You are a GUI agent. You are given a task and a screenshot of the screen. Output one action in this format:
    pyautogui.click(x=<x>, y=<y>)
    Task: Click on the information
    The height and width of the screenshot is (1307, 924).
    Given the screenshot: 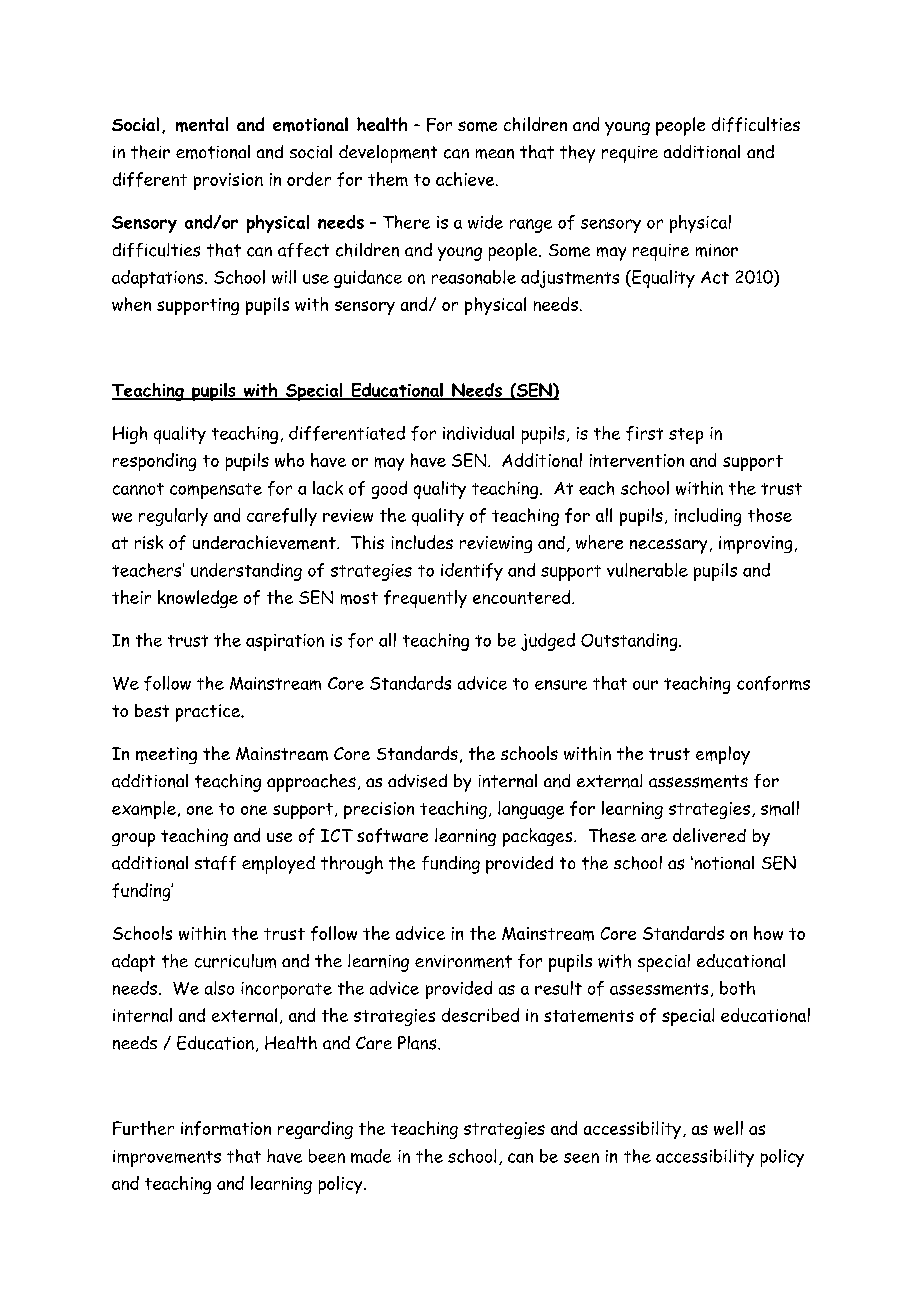 What is the action you would take?
    pyautogui.click(x=226, y=1128)
